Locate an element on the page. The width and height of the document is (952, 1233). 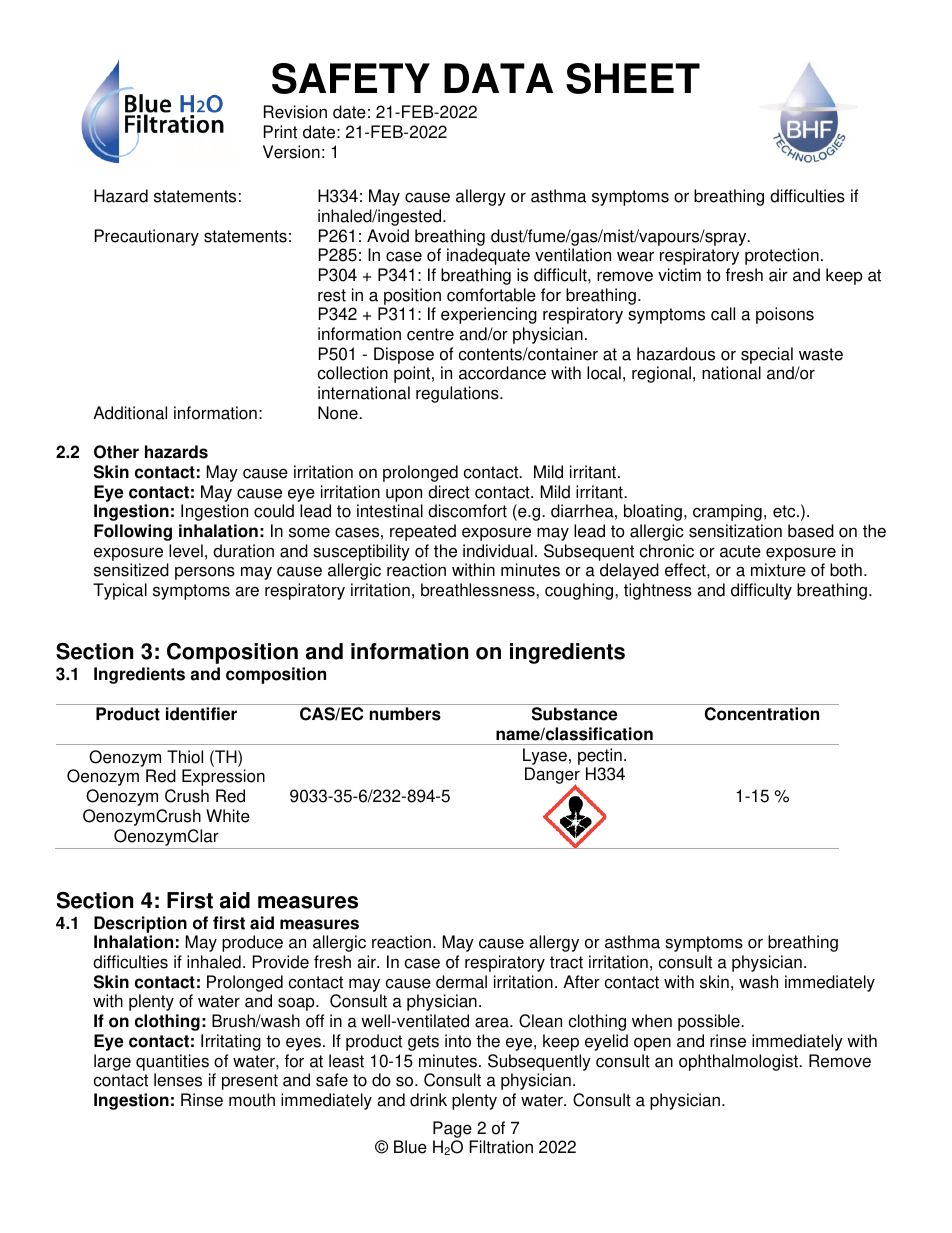
breathlessness is located at coordinates (479, 590).
